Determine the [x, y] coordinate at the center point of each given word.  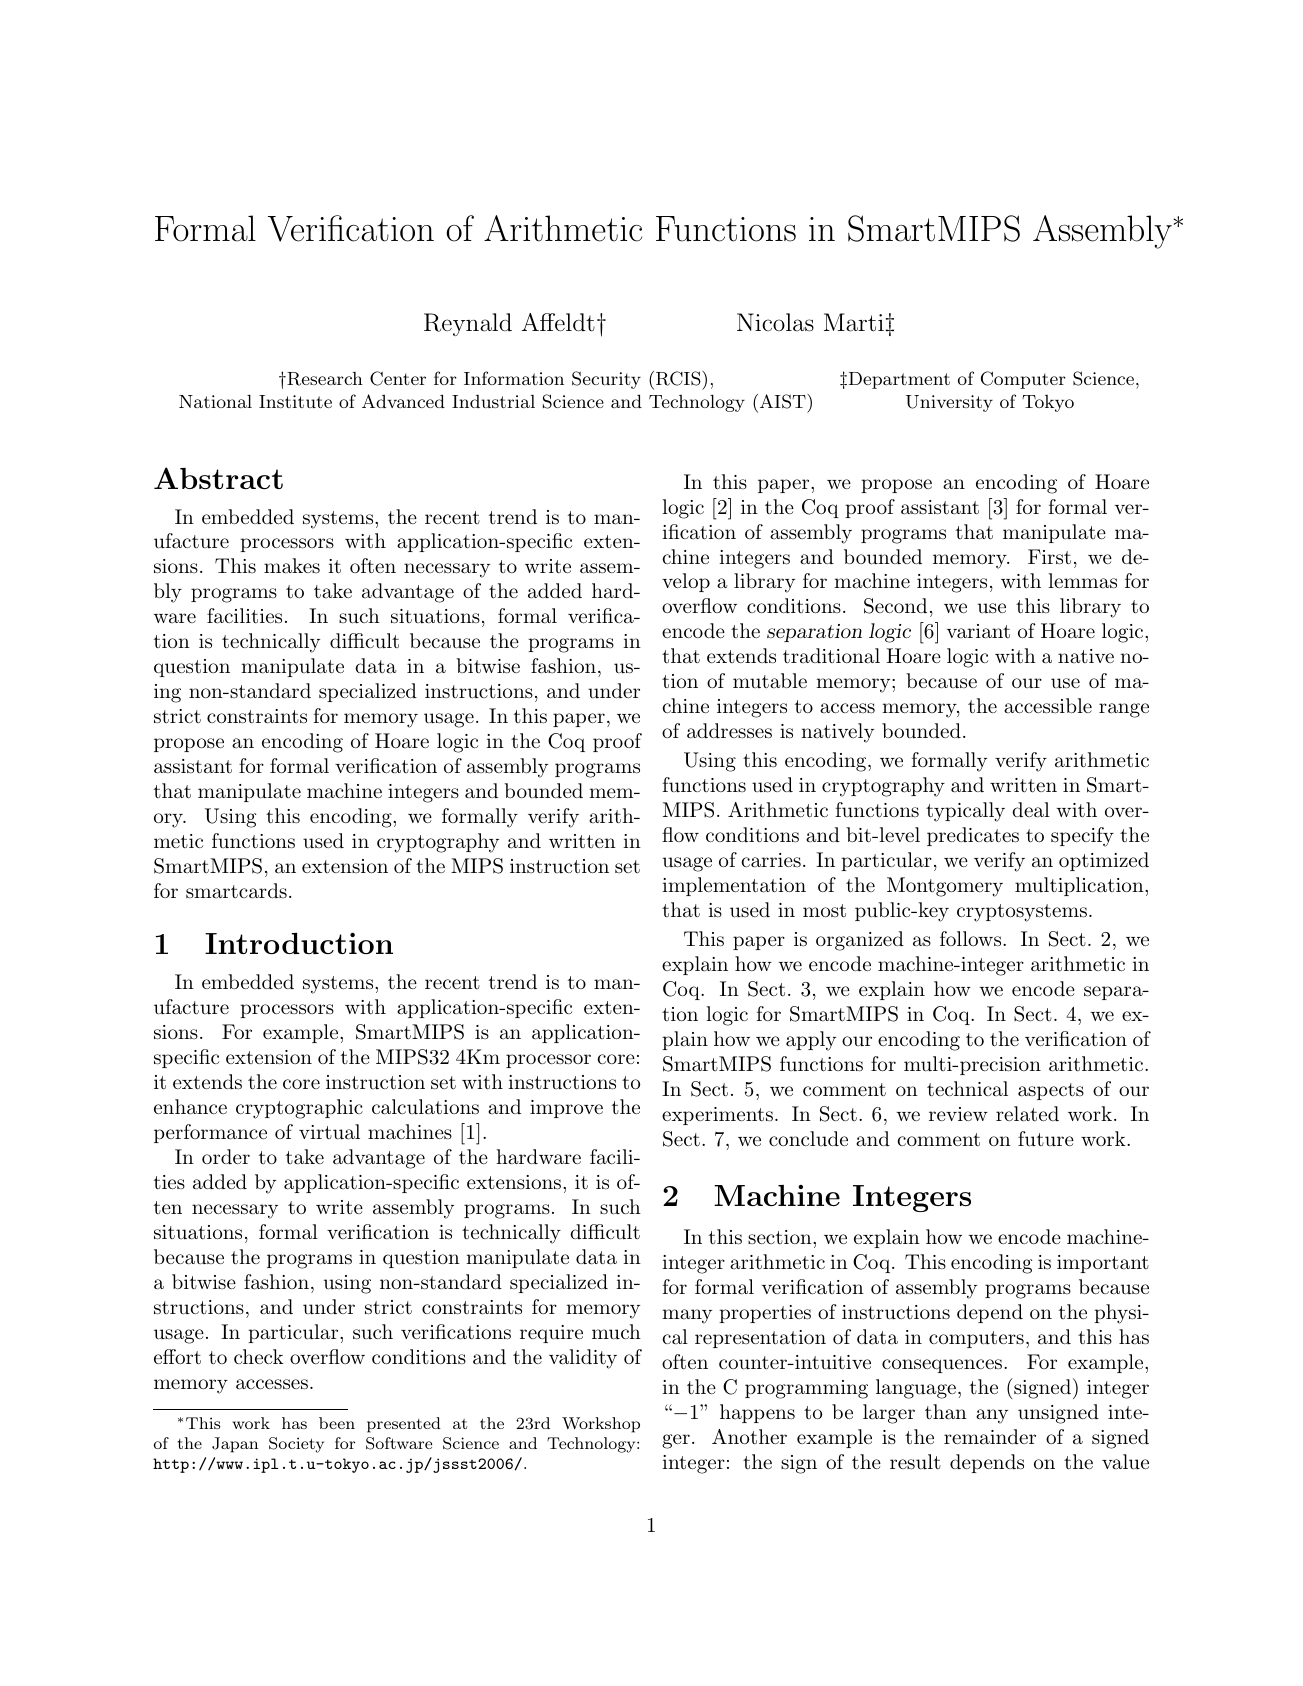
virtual [329, 1132]
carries [771, 860]
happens [757, 1413]
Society [296, 1445]
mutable [770, 680]
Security [606, 380]
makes [292, 566]
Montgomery [945, 887]
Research [324, 379]
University [949, 403]
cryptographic [299, 1109]
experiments [717, 1116]
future [1046, 1139]
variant [978, 631]
